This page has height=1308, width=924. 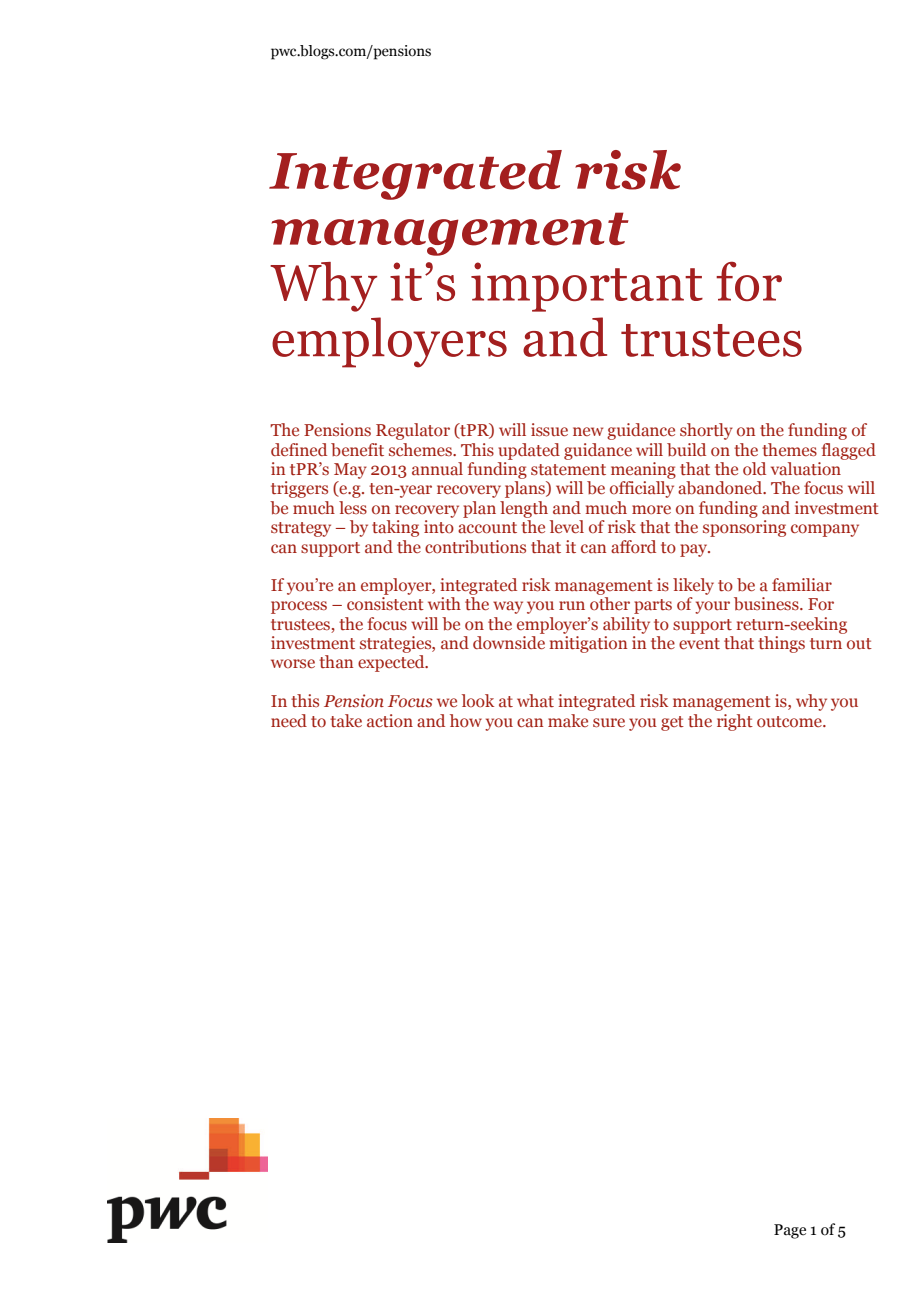 I want to click on action, so click(x=390, y=720).
